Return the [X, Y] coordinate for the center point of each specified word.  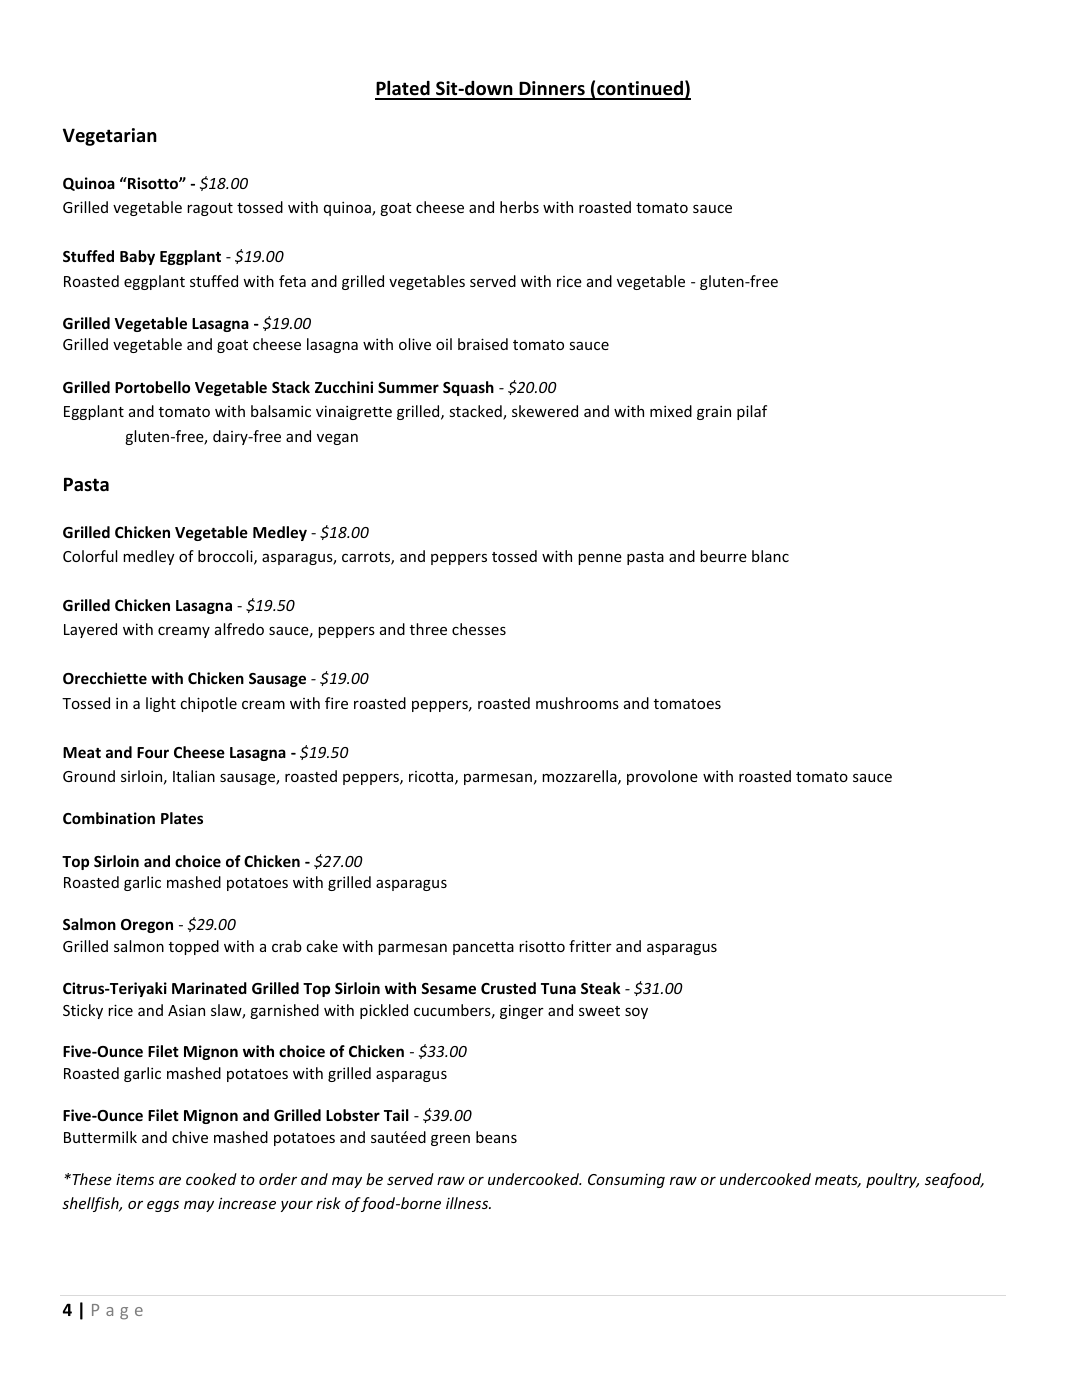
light [161, 704]
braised [483, 344]
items [135, 1179]
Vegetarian [110, 137]
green [450, 1140]
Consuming [626, 1181]
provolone [662, 777]
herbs [519, 207]
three [428, 629]
